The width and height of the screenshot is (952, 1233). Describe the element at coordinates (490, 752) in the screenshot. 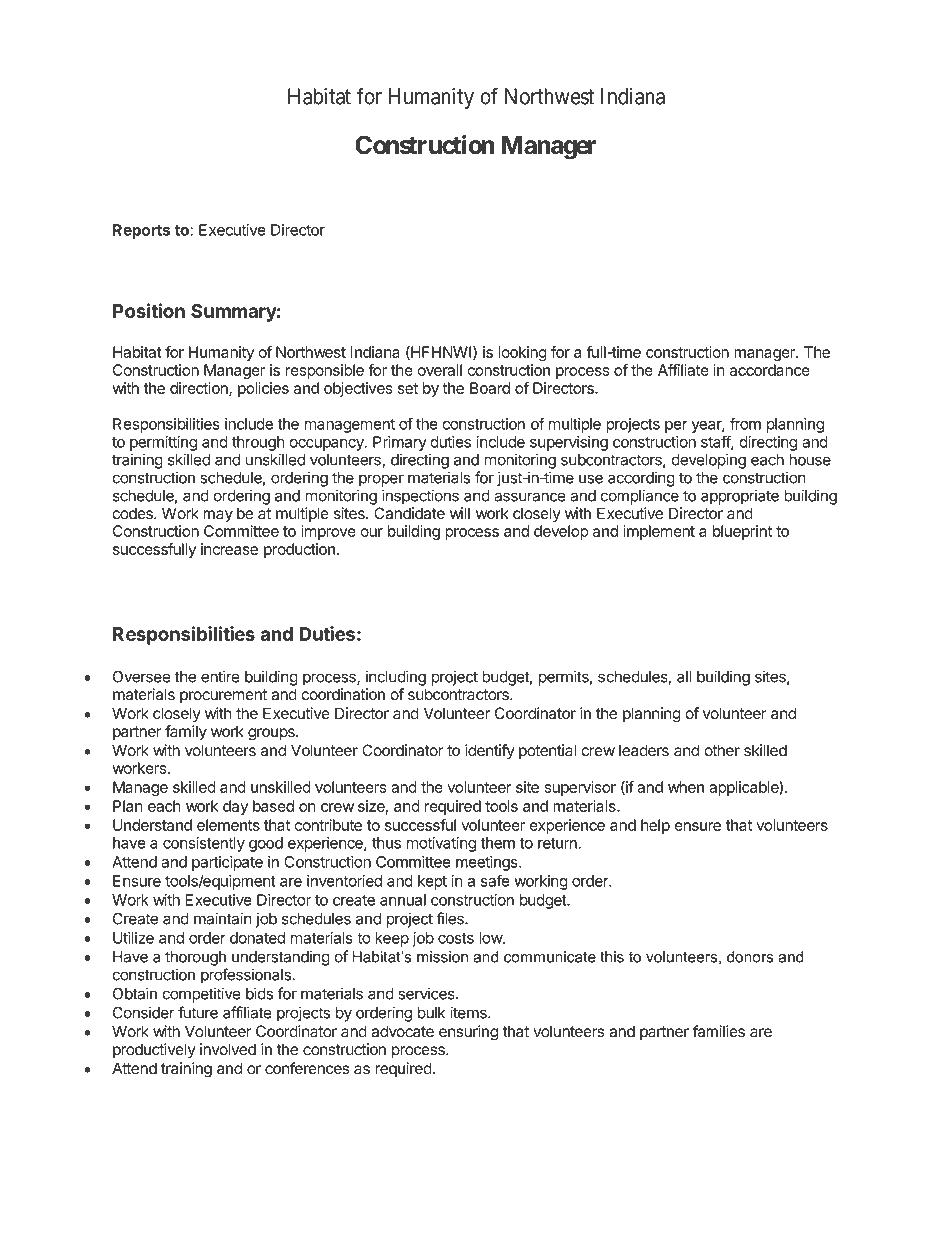

I see `identify` at that location.
